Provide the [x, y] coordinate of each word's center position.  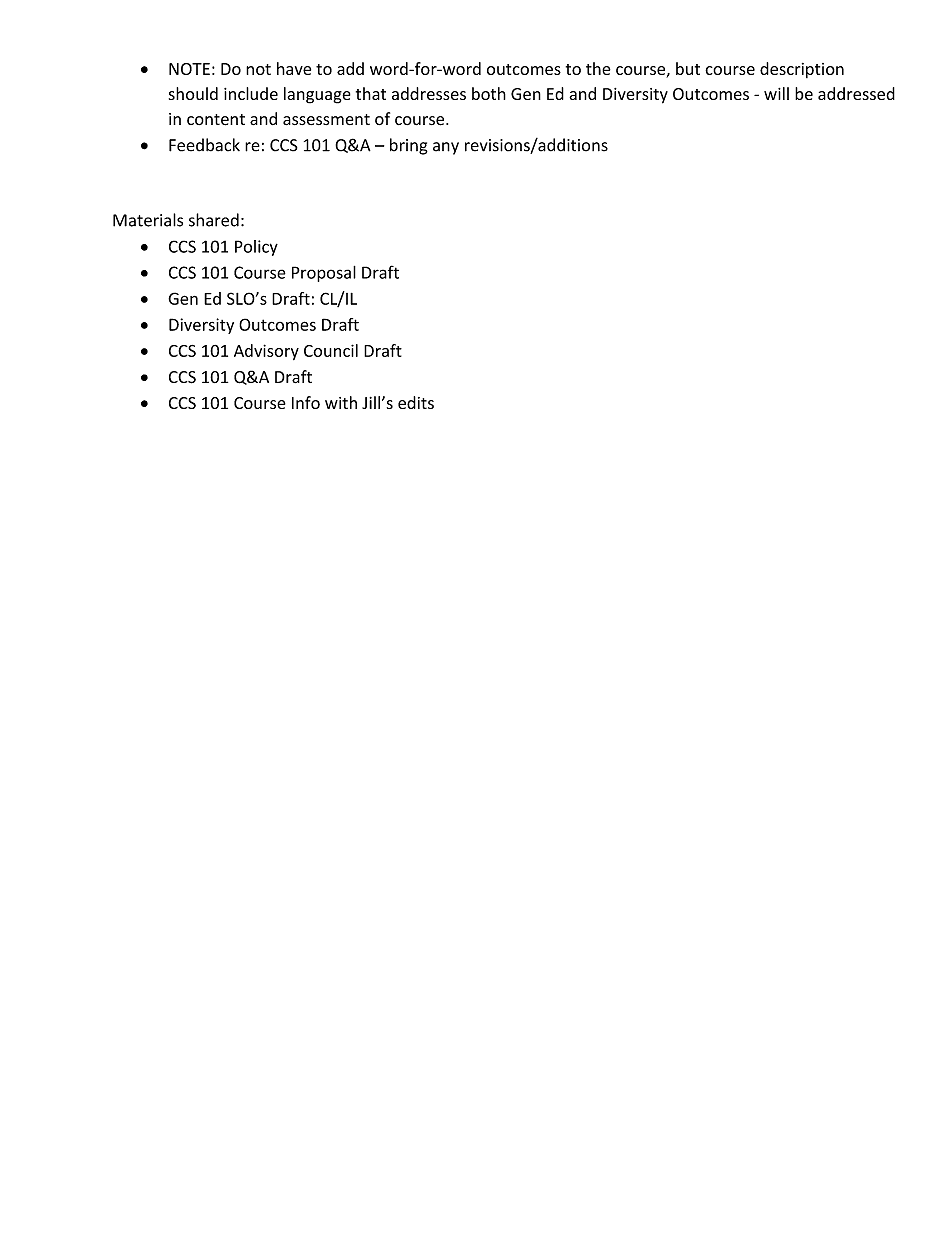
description [802, 70]
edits [416, 402]
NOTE [189, 69]
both [489, 93]
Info [306, 402]
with [341, 402]
